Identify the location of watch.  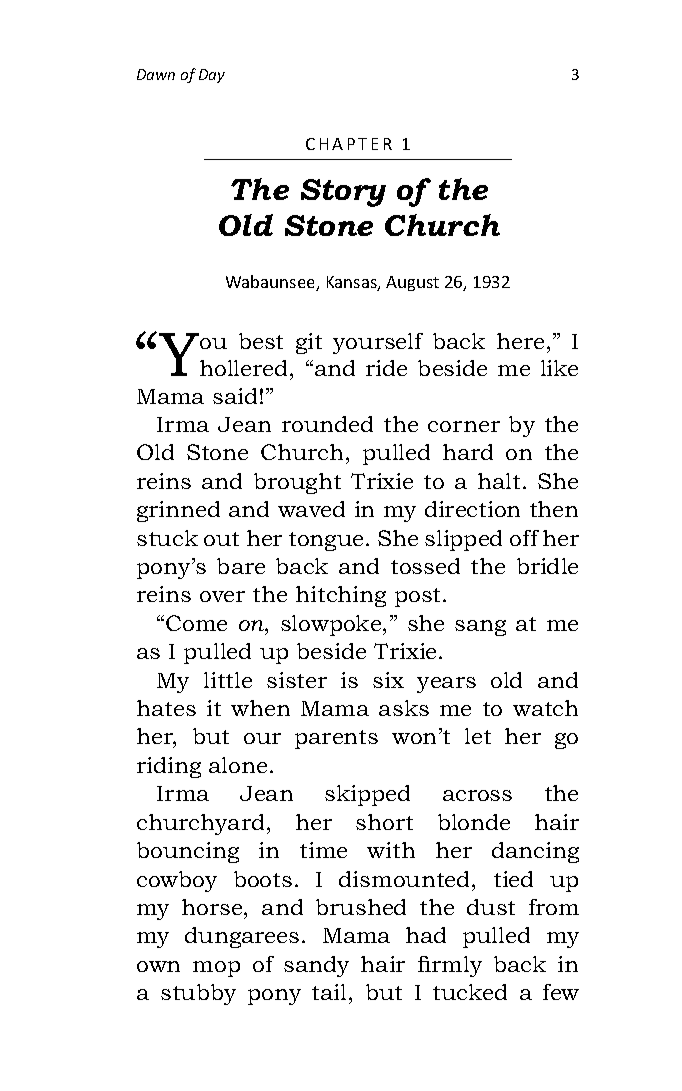
(545, 708).
